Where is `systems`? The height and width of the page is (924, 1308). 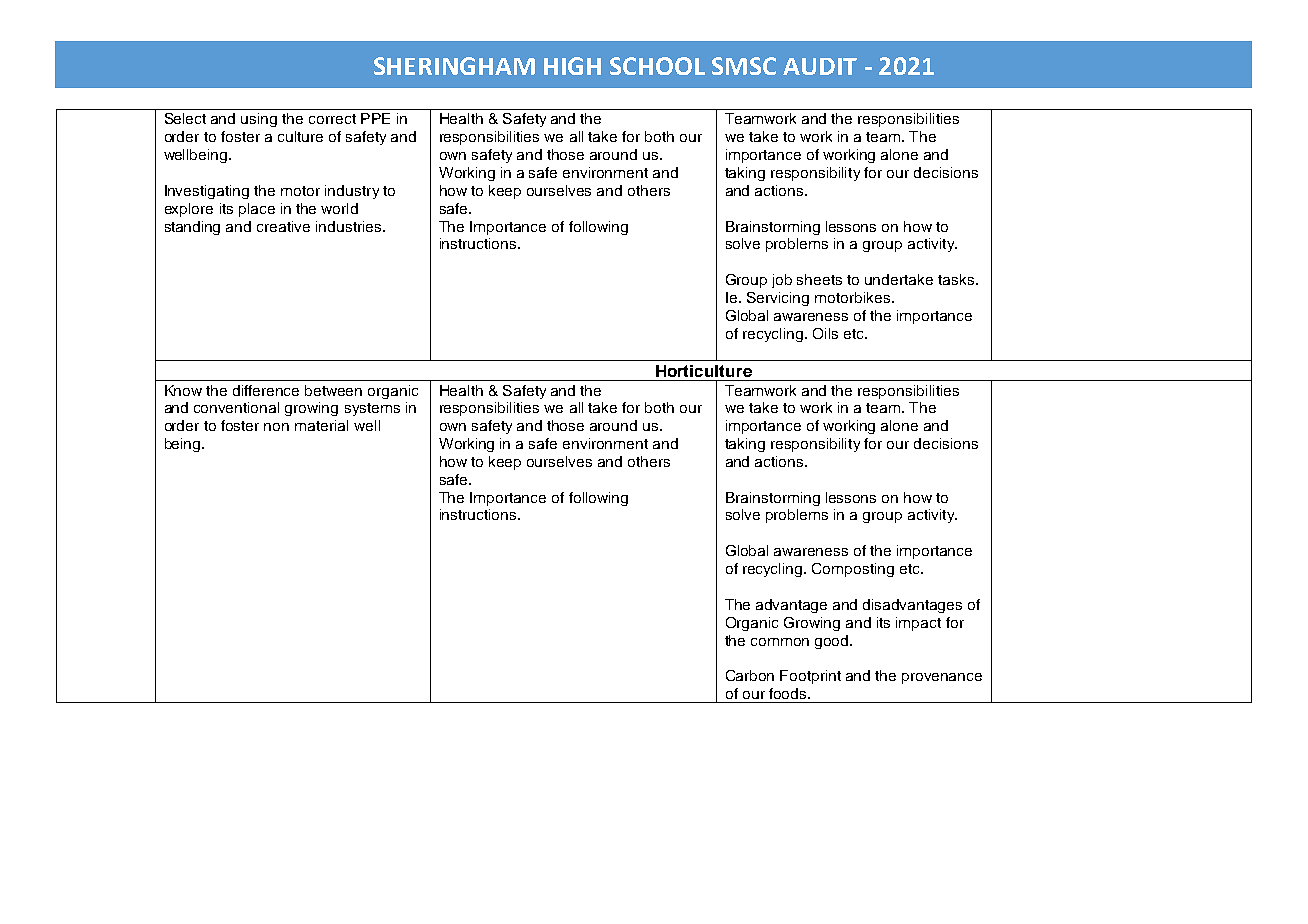 systems is located at coordinates (372, 409).
